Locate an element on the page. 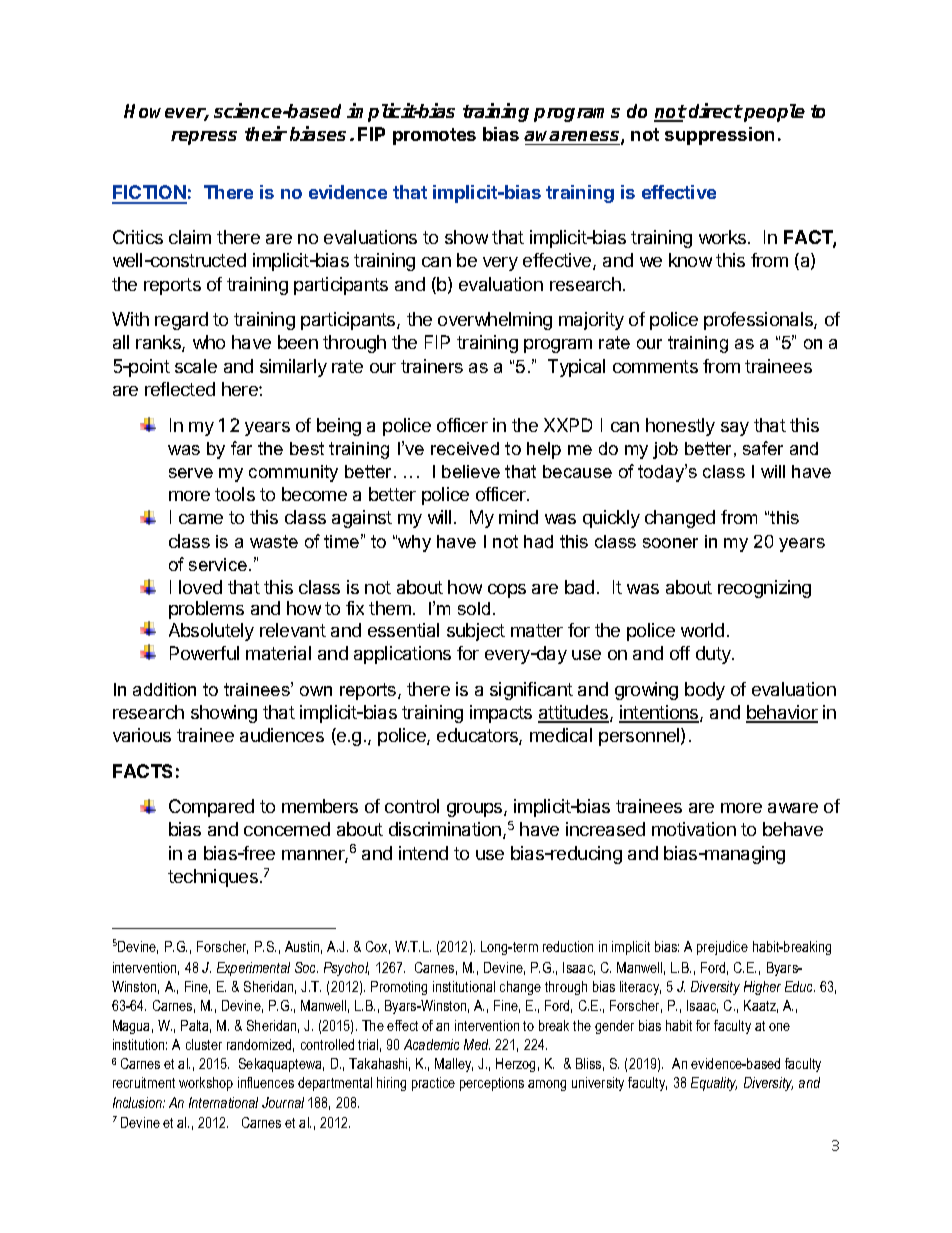 This page has width=952, height=1233. sold is located at coordinates (474, 608).
